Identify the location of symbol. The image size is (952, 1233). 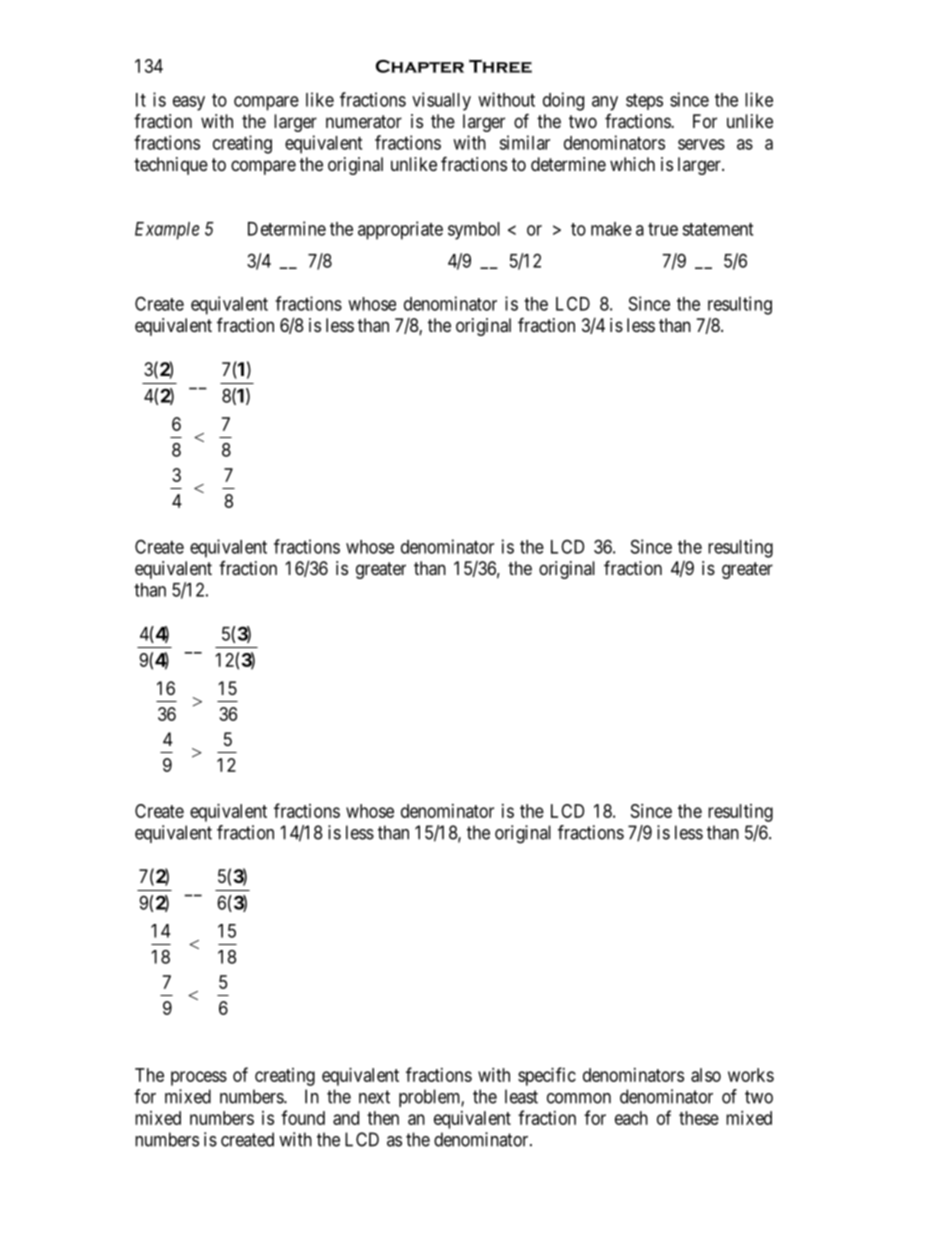
(474, 231).
